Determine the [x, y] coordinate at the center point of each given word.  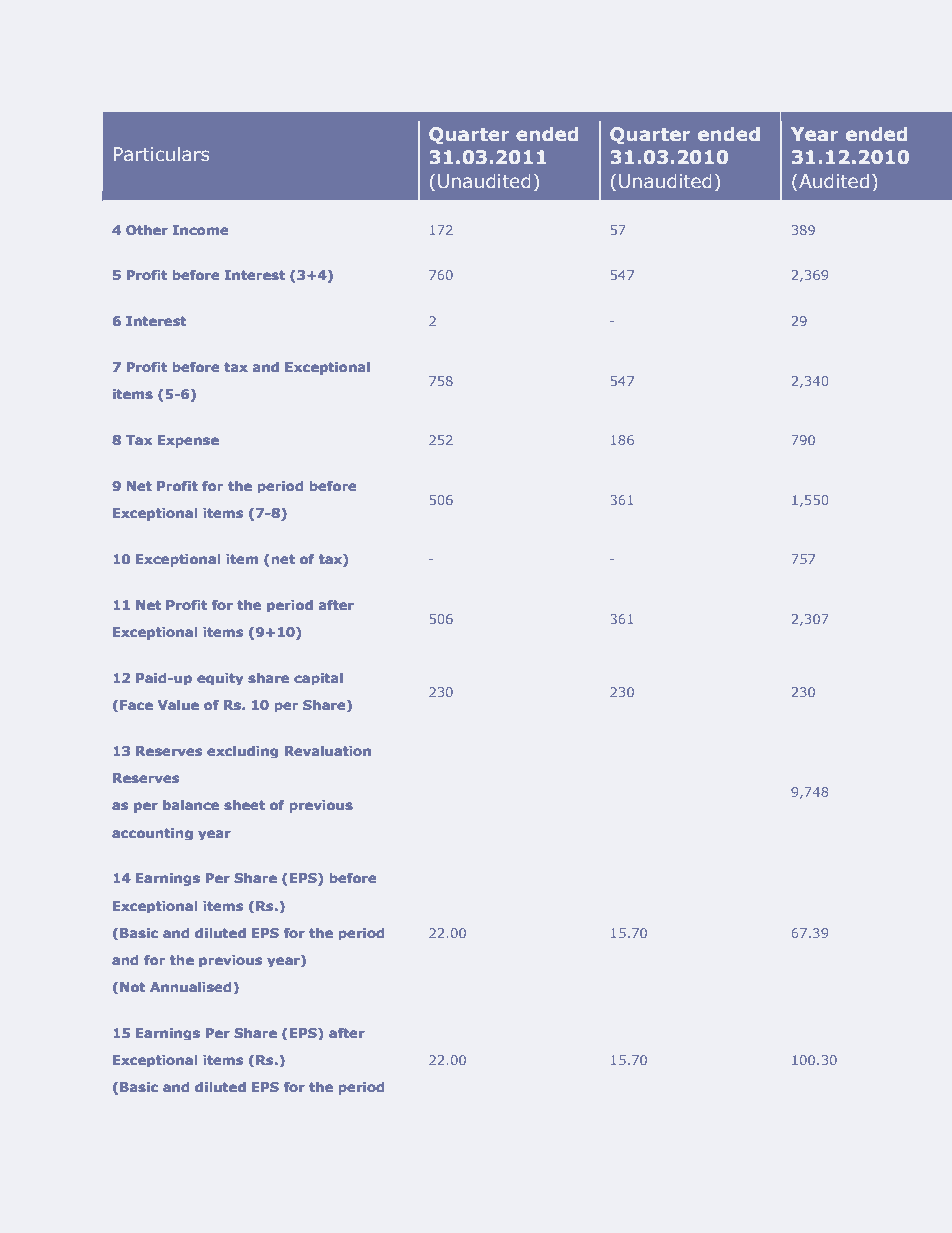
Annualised [190, 987]
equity [220, 679]
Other [146, 230]
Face [136, 705]
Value [178, 705]
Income [200, 230]
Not [132, 987]
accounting [153, 834]
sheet [245, 805]
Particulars [161, 154]
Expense [188, 441]
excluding [243, 752]
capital [318, 679]
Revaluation [328, 751]
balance [191, 805]
